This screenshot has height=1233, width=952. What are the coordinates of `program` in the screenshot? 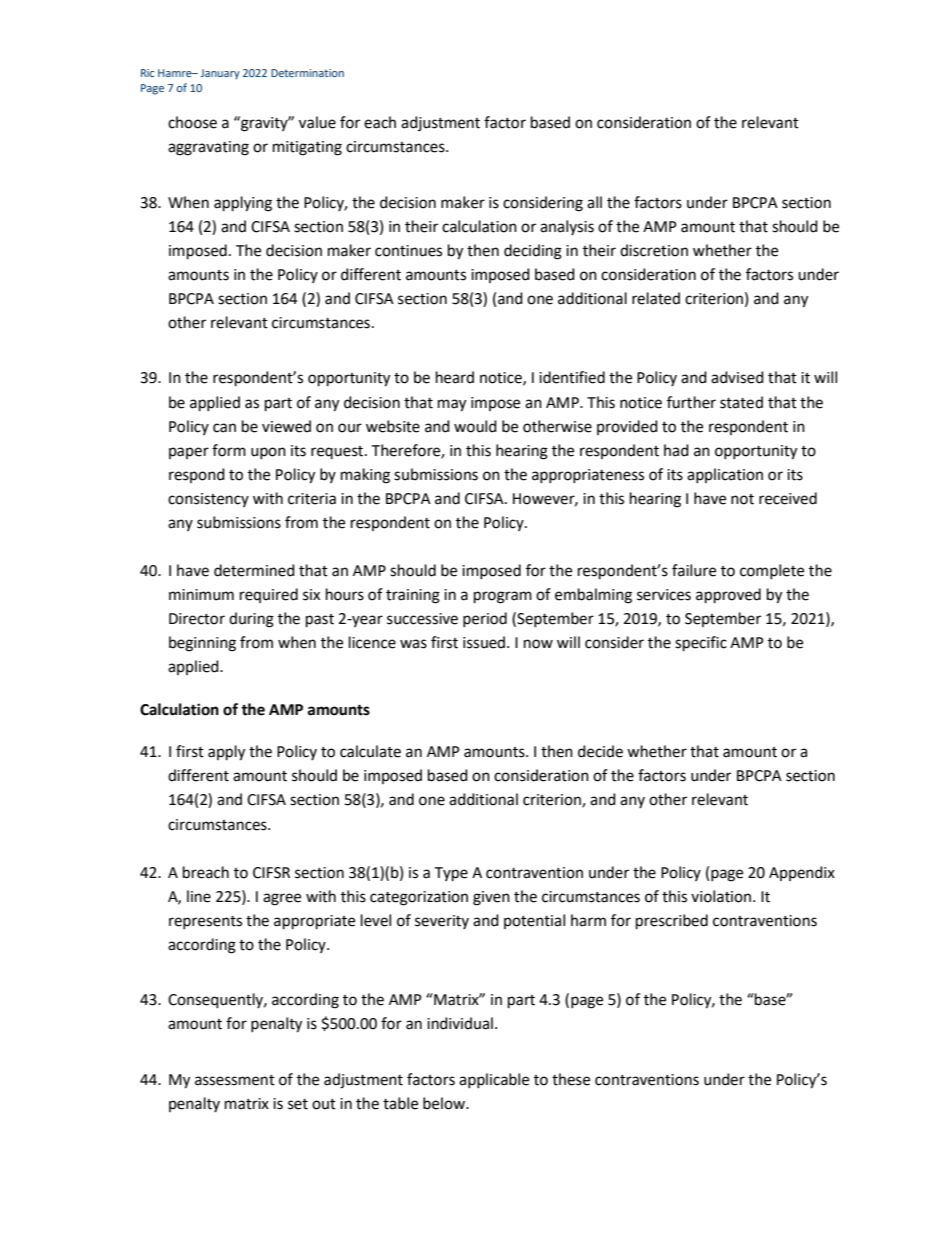 It's located at (503, 597).
